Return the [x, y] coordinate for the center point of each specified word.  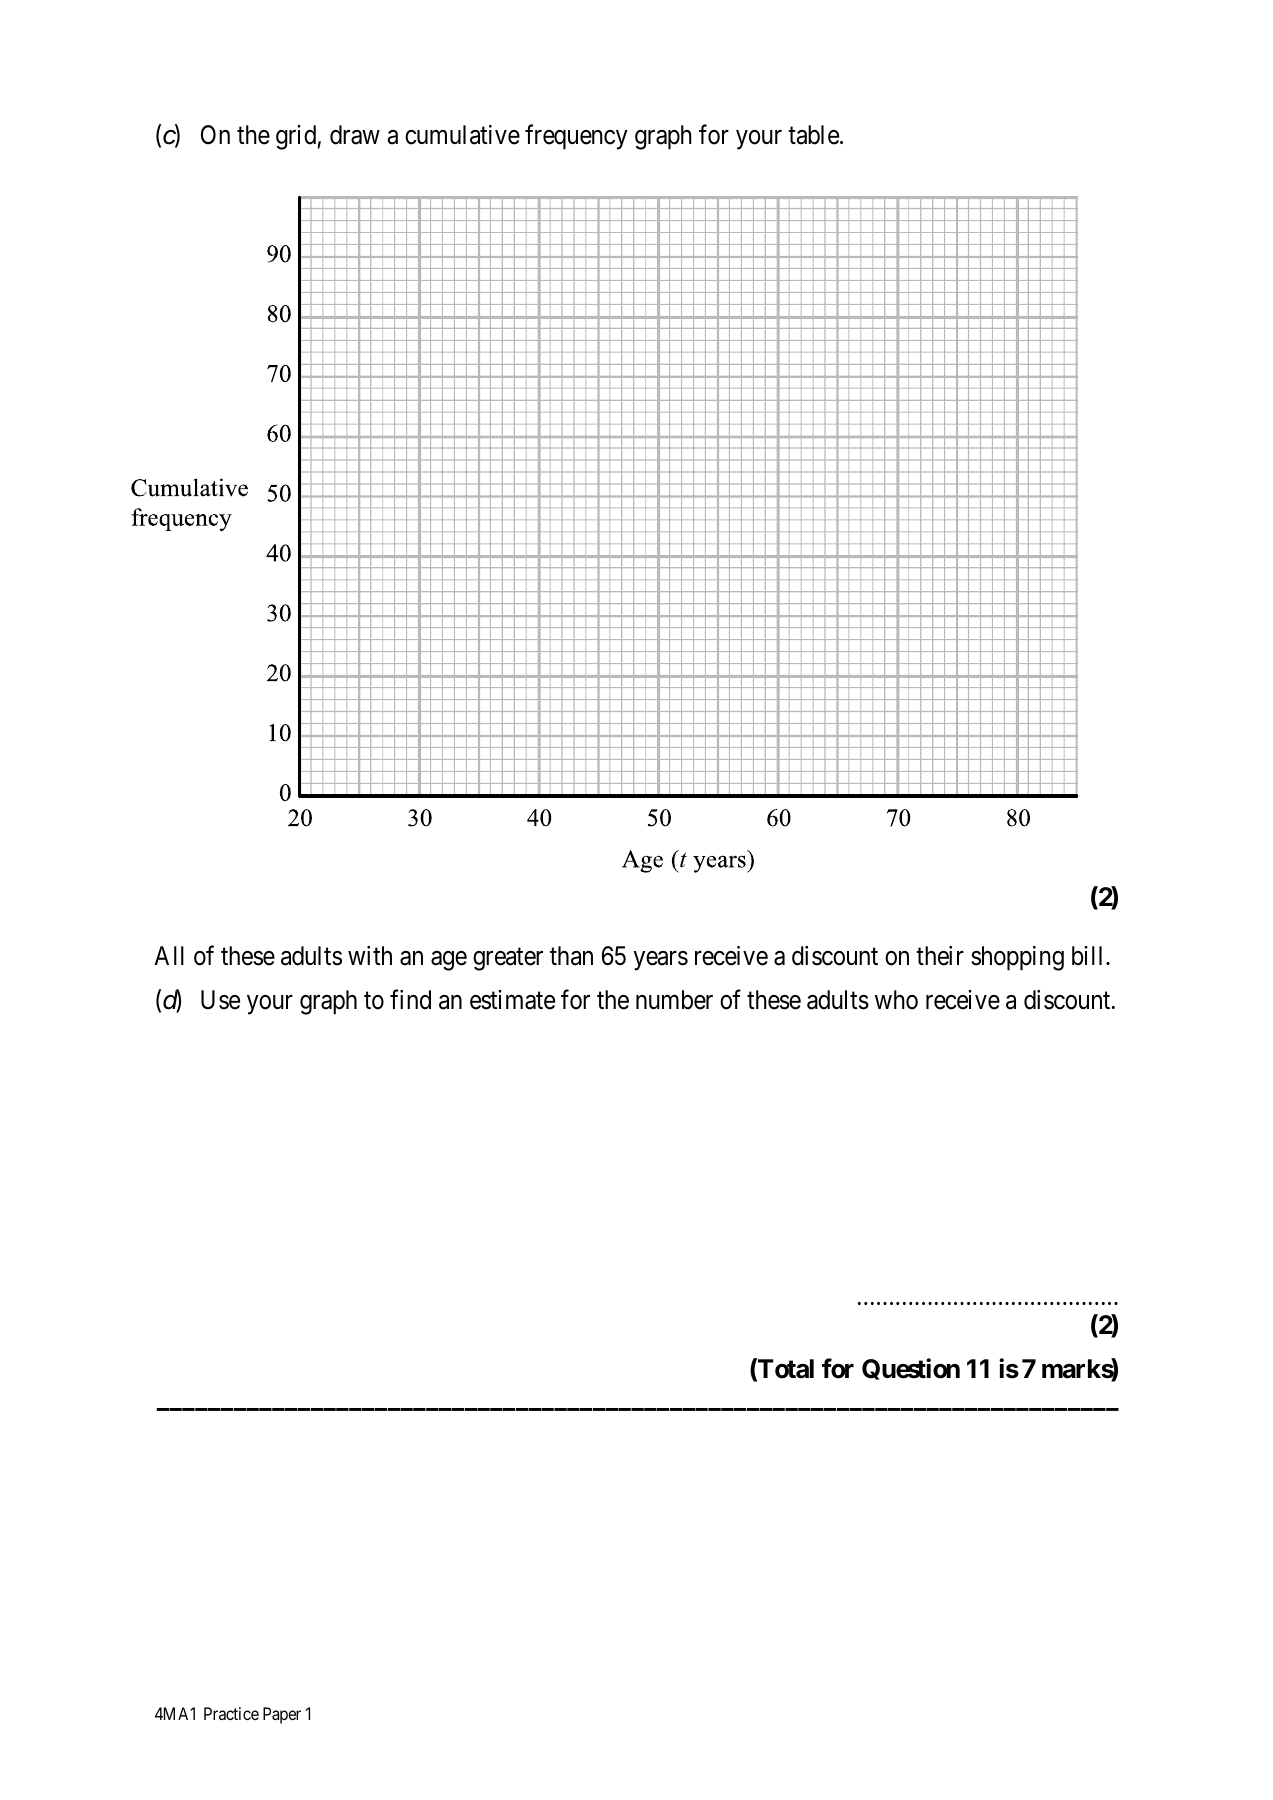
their [940, 956]
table [813, 135]
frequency [576, 137]
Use [220, 1000]
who [896, 1000]
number [674, 1000]
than [571, 956]
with [370, 955]
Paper [282, 1715]
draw [355, 135]
